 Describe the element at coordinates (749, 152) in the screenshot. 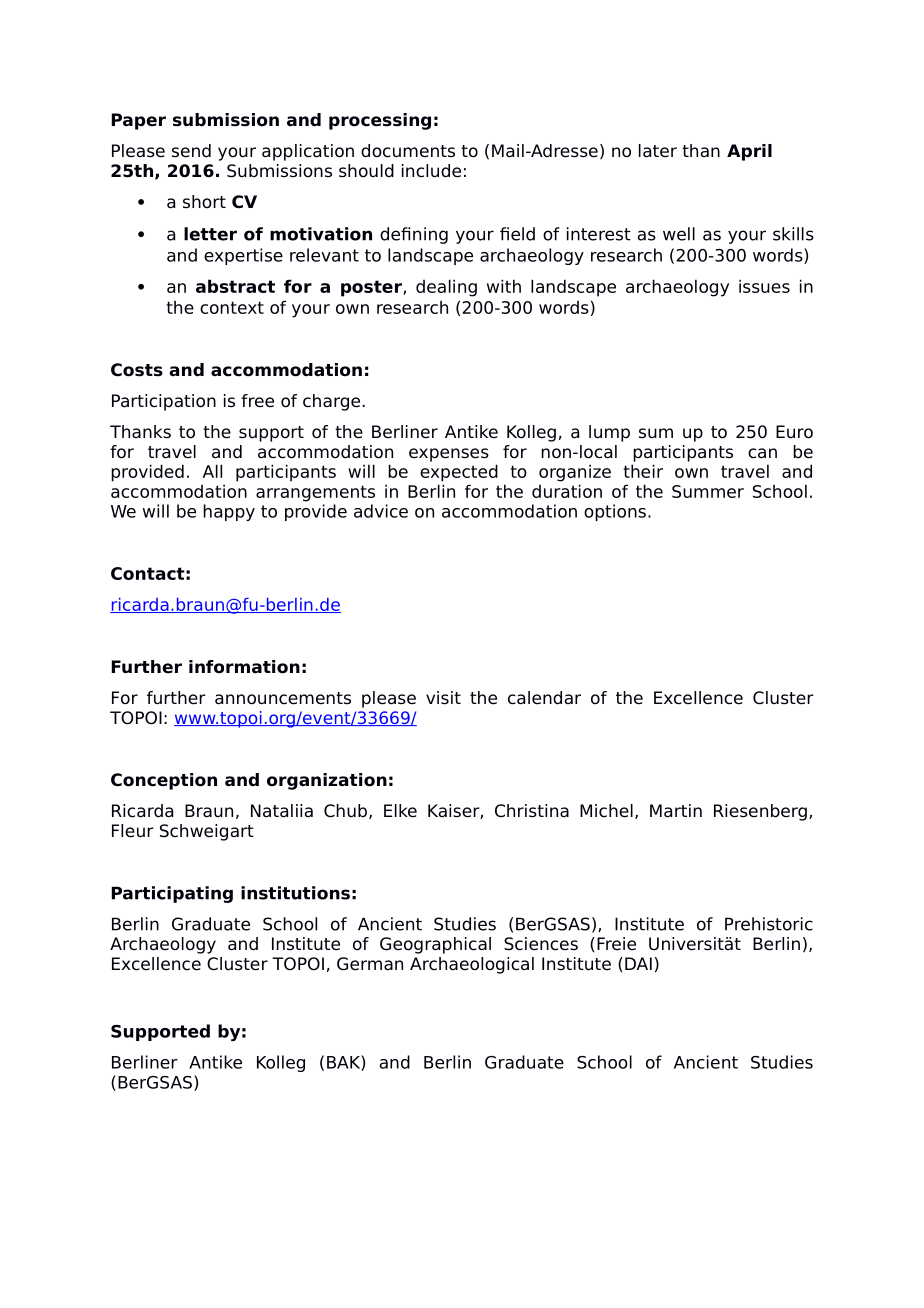

I see `April` at that location.
